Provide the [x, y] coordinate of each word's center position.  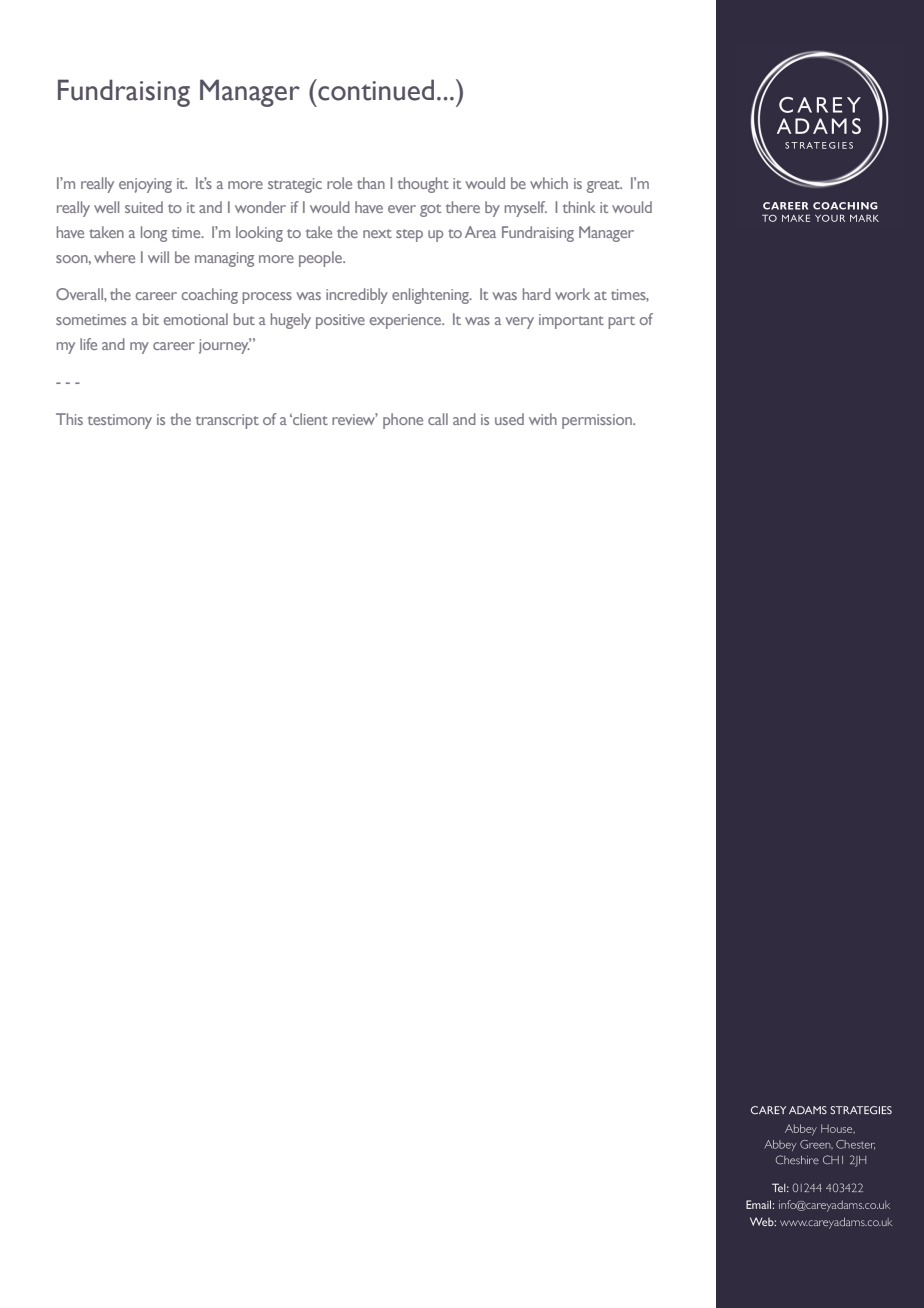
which [549, 183]
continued [375, 90]
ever [402, 209]
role [339, 183]
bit [151, 319]
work [572, 294]
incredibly [357, 296]
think [579, 207]
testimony [120, 421]
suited [144, 207]
